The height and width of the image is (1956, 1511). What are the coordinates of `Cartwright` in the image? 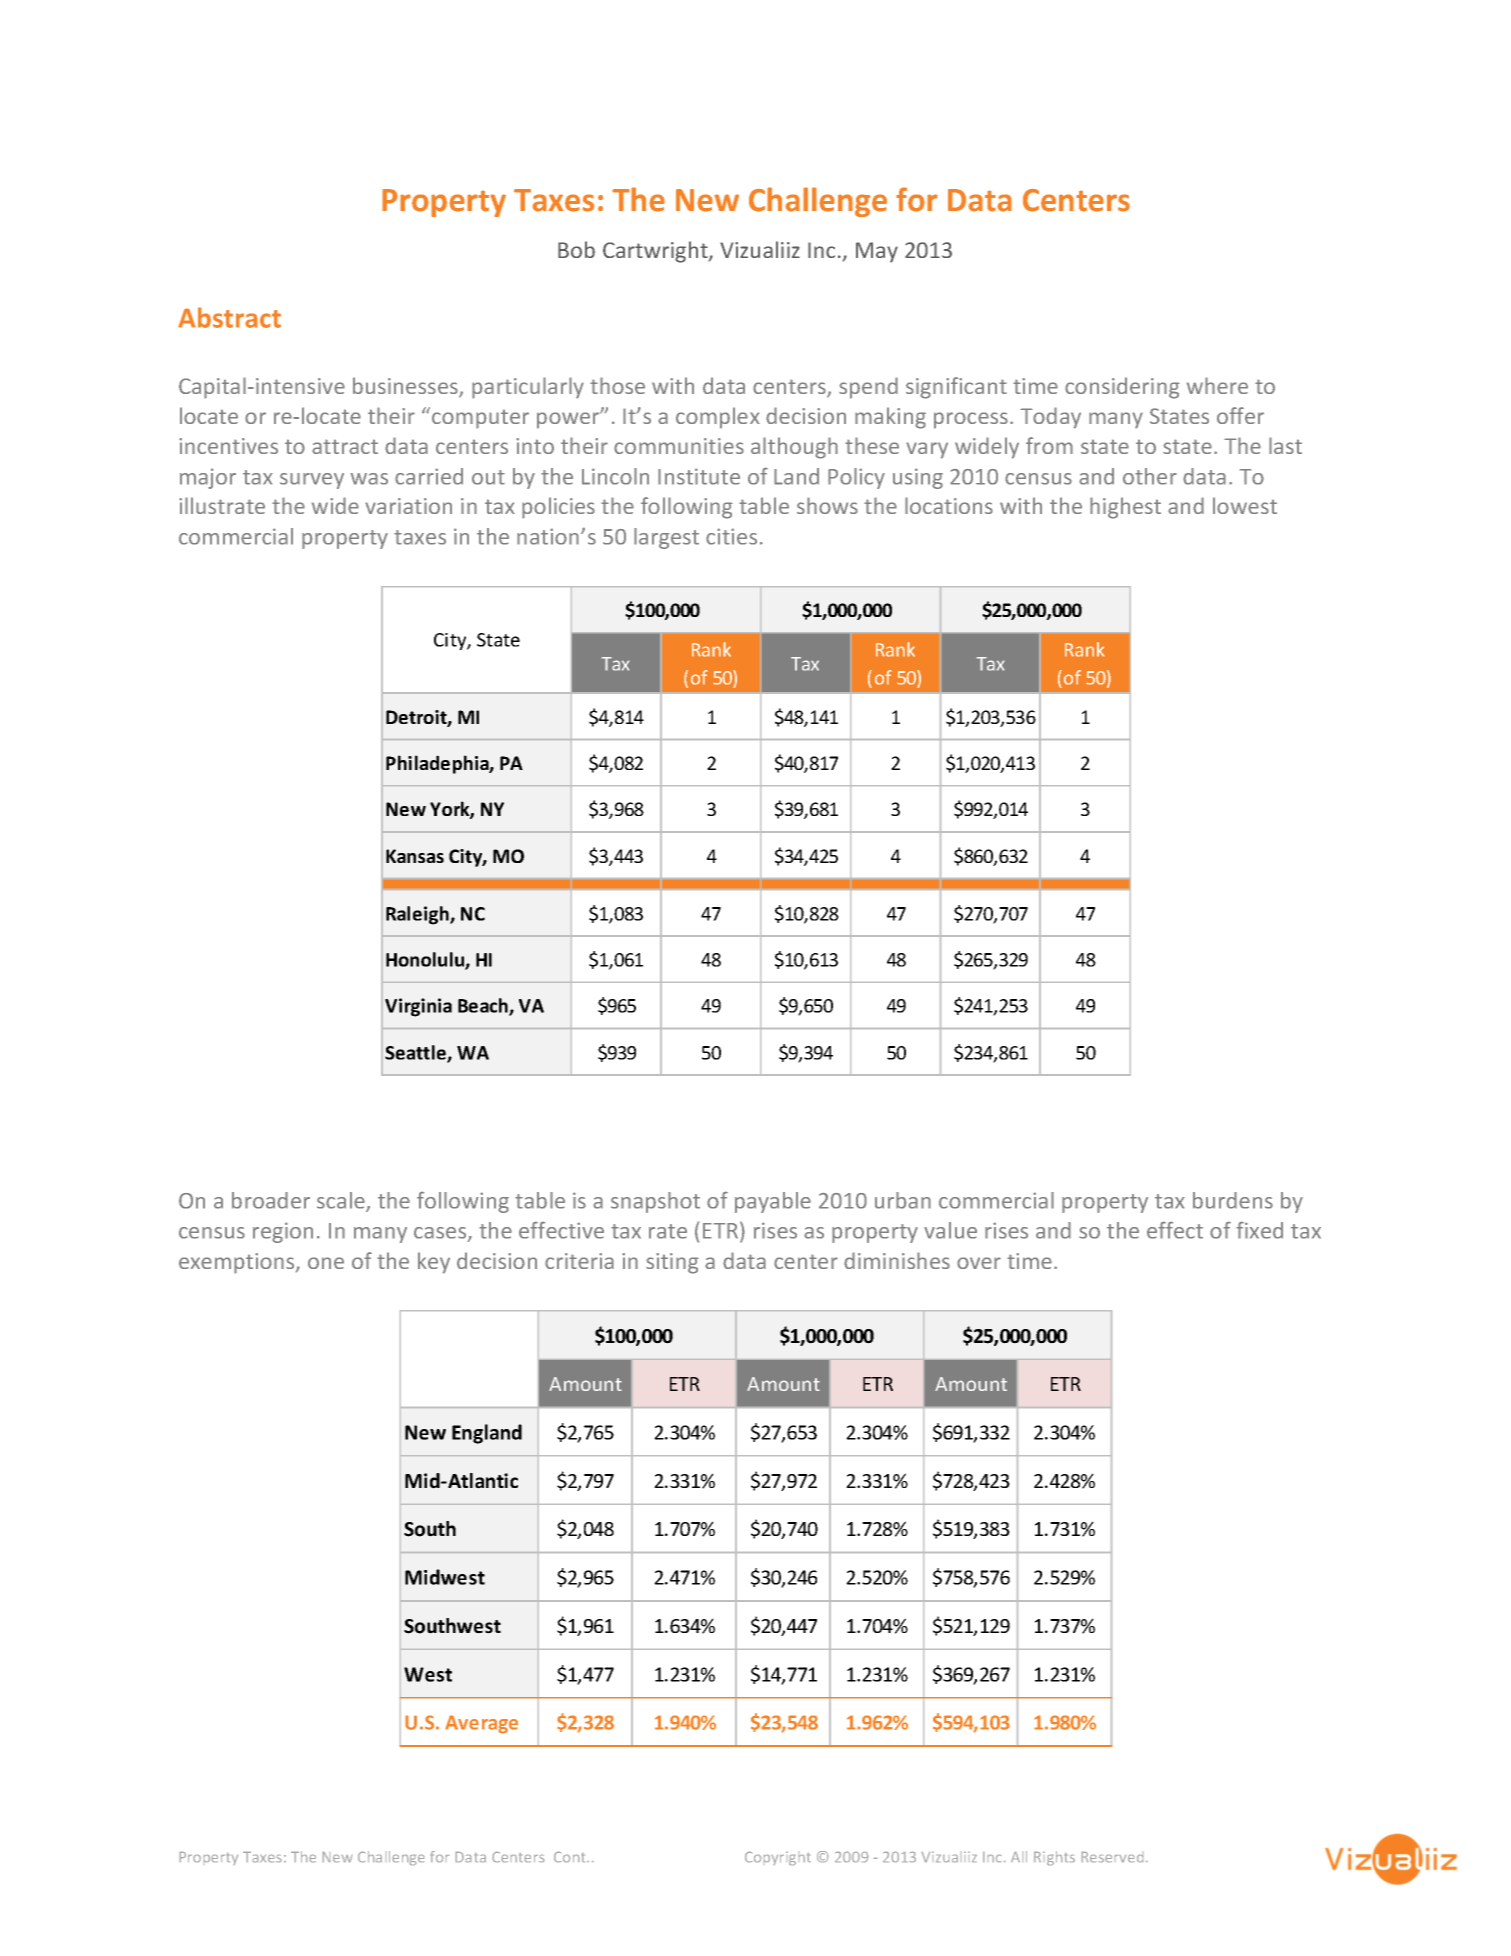 It's located at (656, 252).
